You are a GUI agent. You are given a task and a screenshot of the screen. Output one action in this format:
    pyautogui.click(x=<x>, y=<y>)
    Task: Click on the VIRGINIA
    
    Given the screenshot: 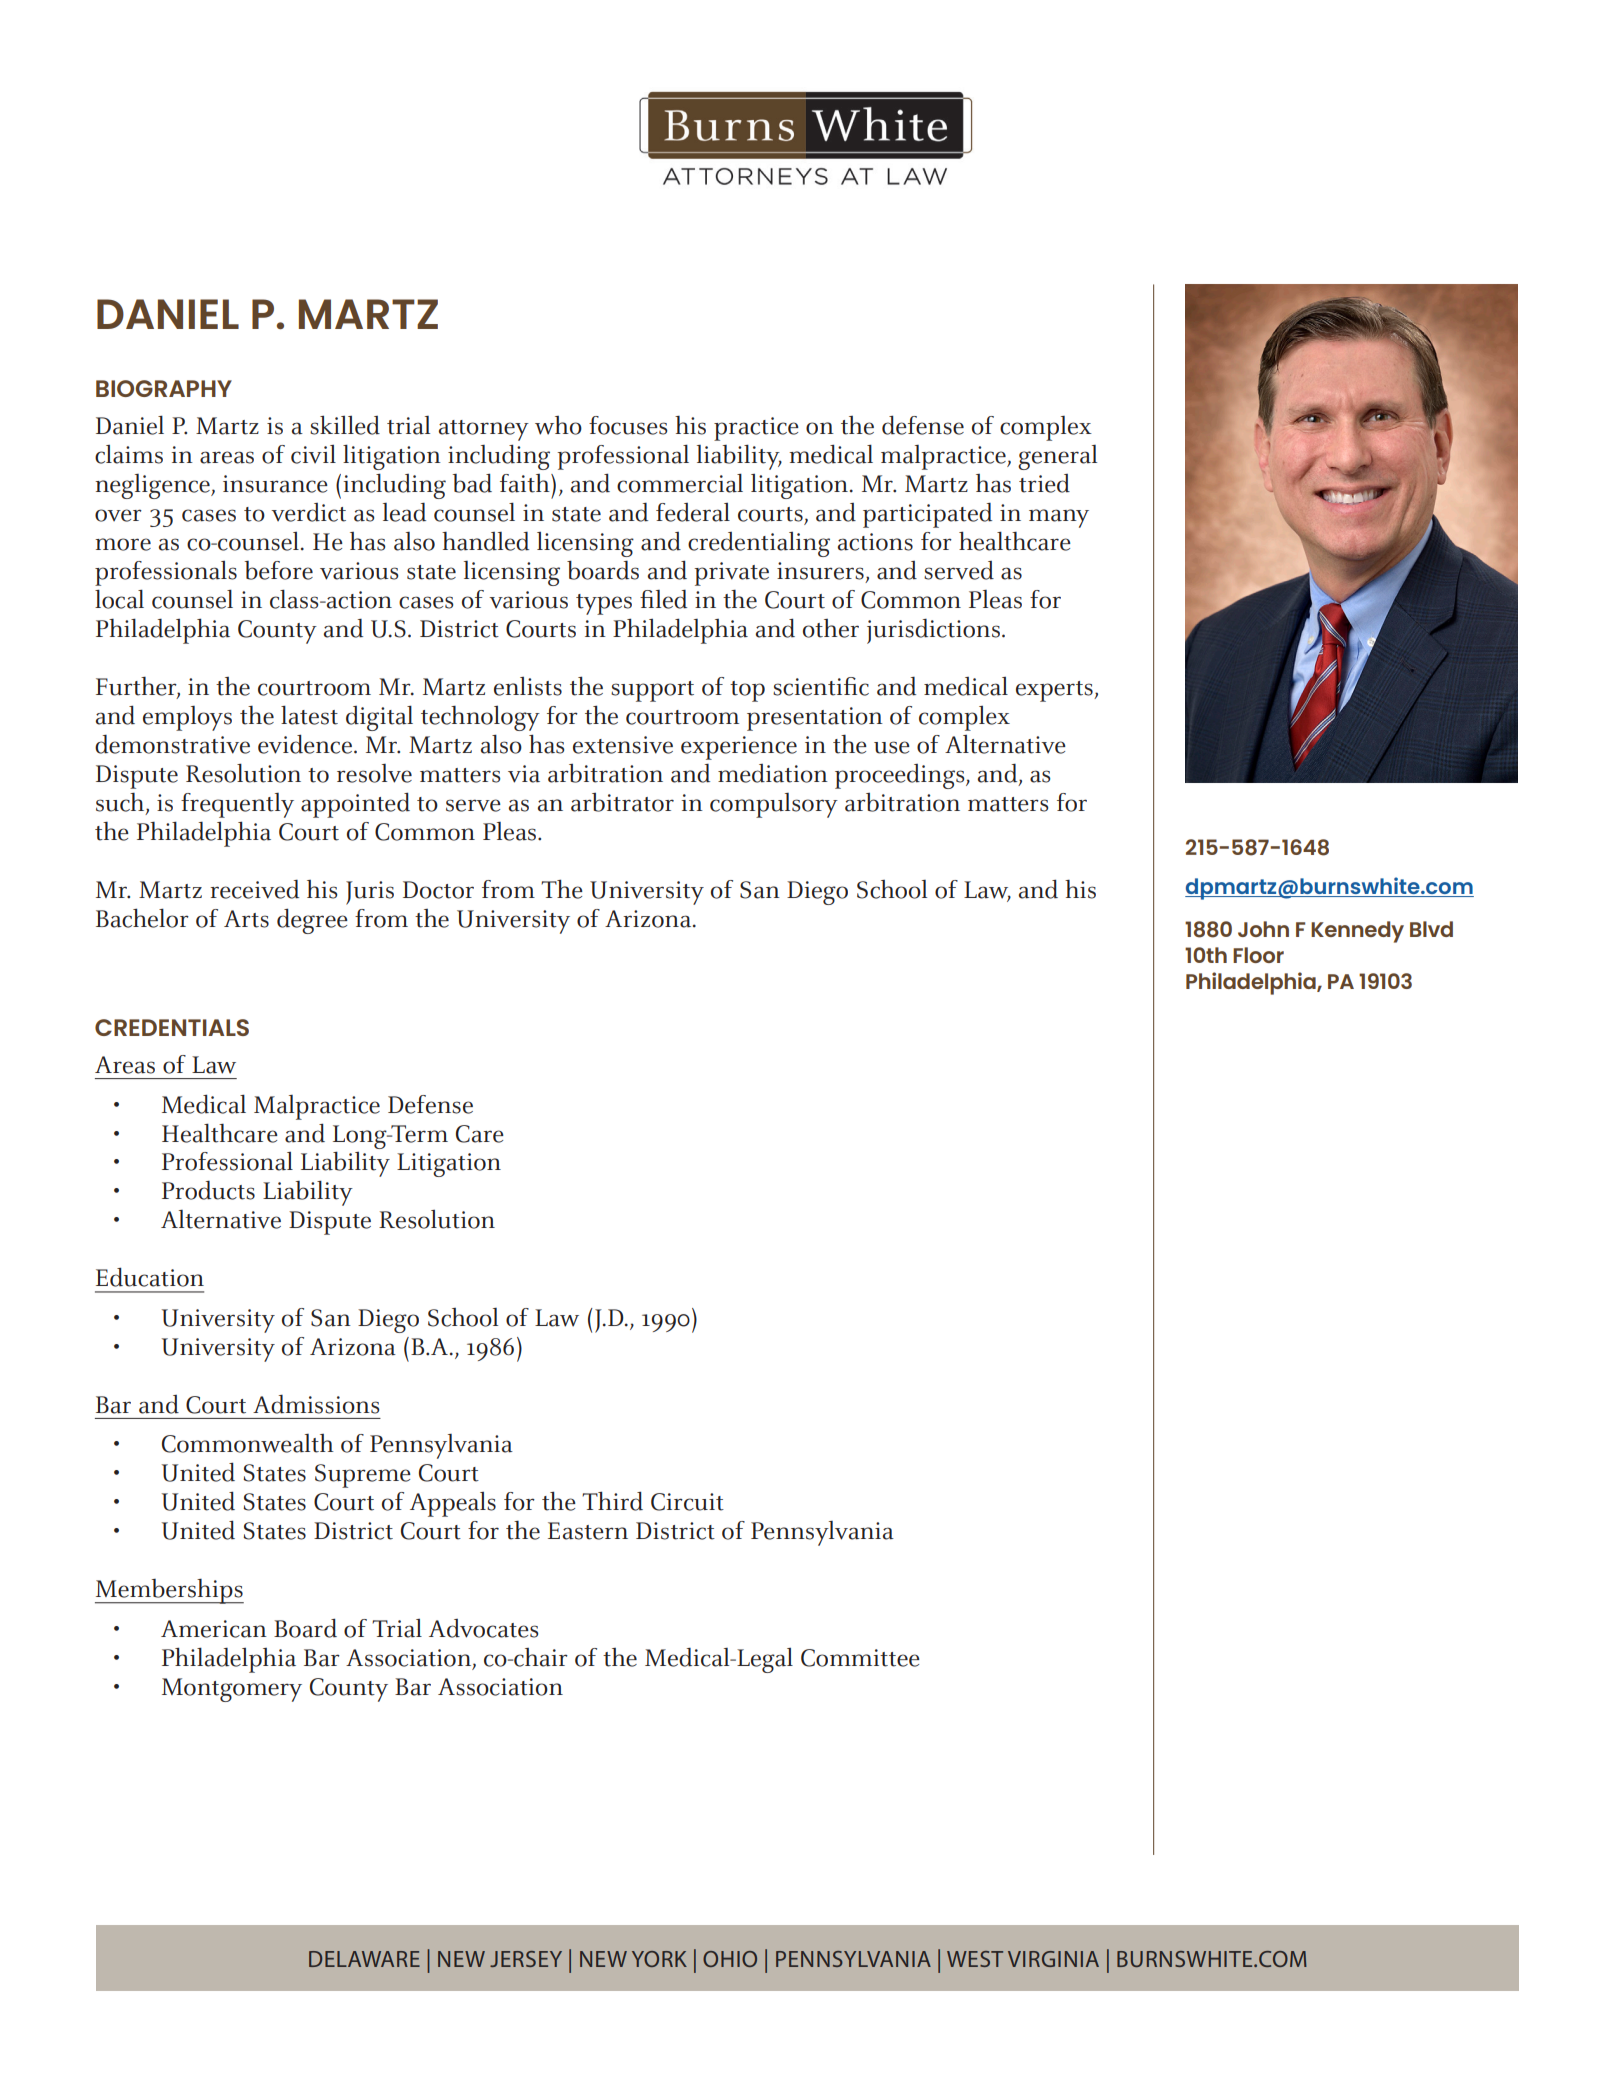 What is the action you would take?
    pyautogui.click(x=1053, y=1959)
